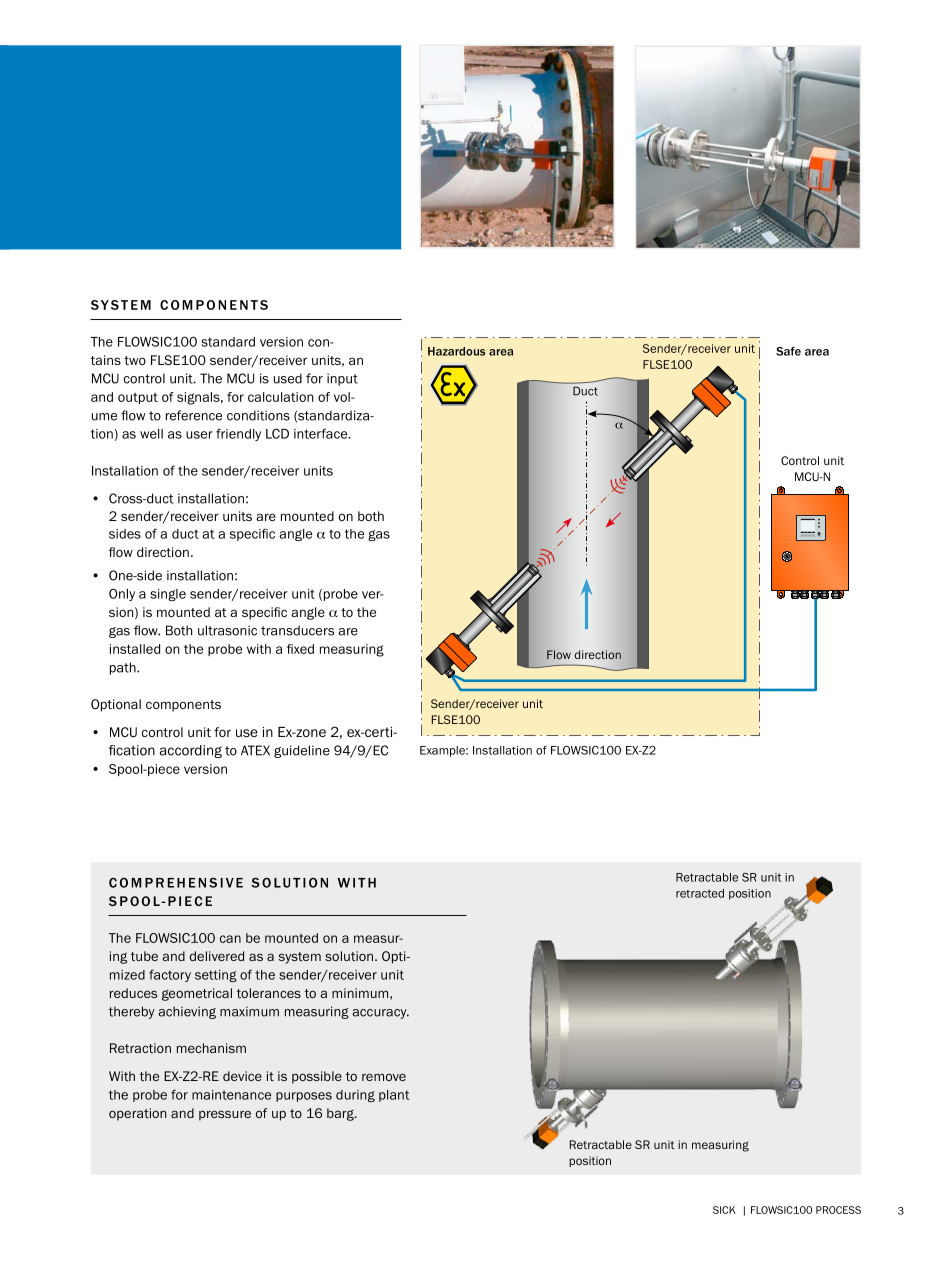 The image size is (952, 1267). Describe the element at coordinates (380, 1014) in the screenshot. I see `accuracy` at that location.
